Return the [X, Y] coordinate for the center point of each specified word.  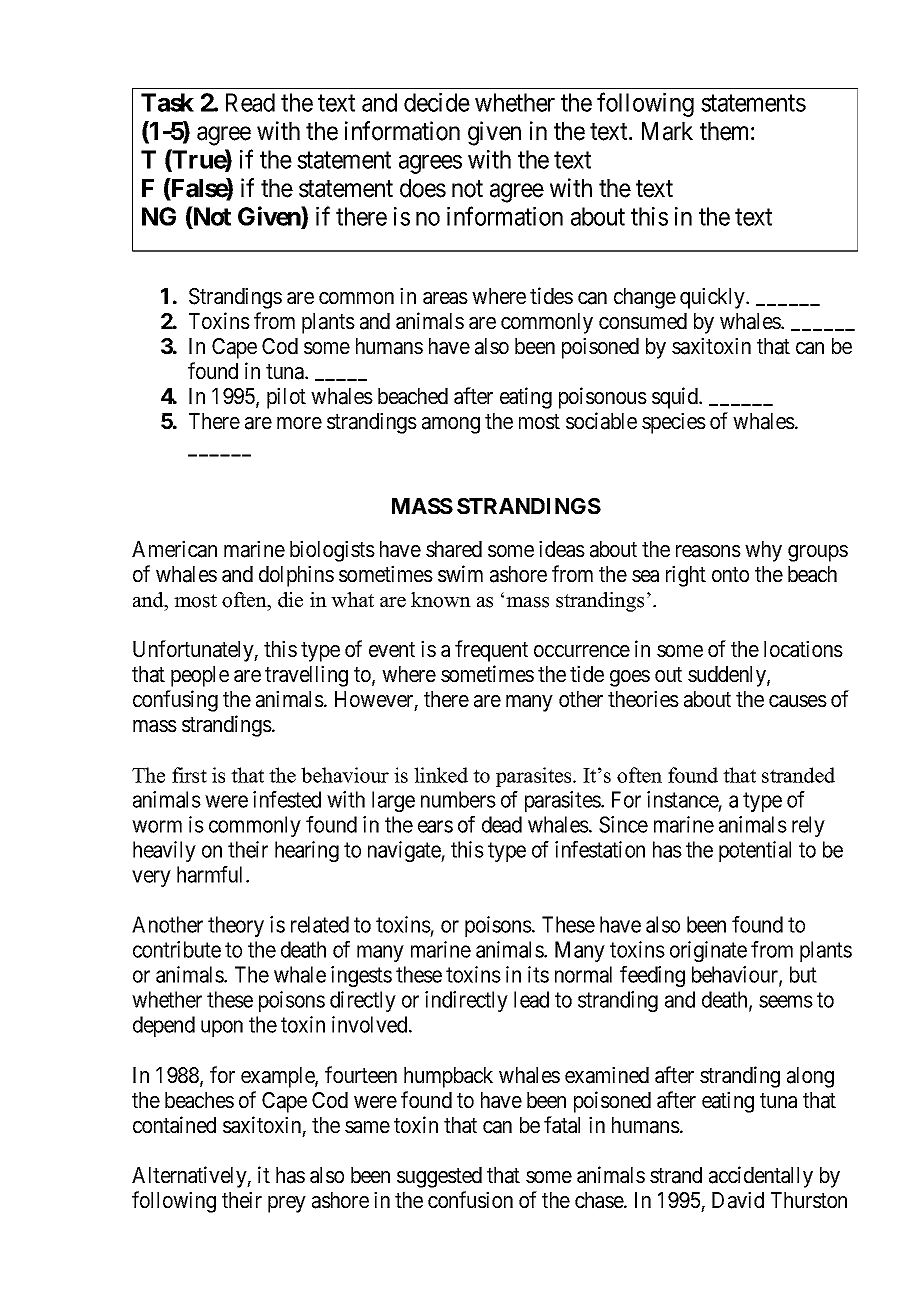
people [200, 676]
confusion [470, 1200]
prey [287, 1204]
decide [437, 102]
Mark [667, 131]
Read [250, 102]
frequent [491, 651]
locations [803, 649]
